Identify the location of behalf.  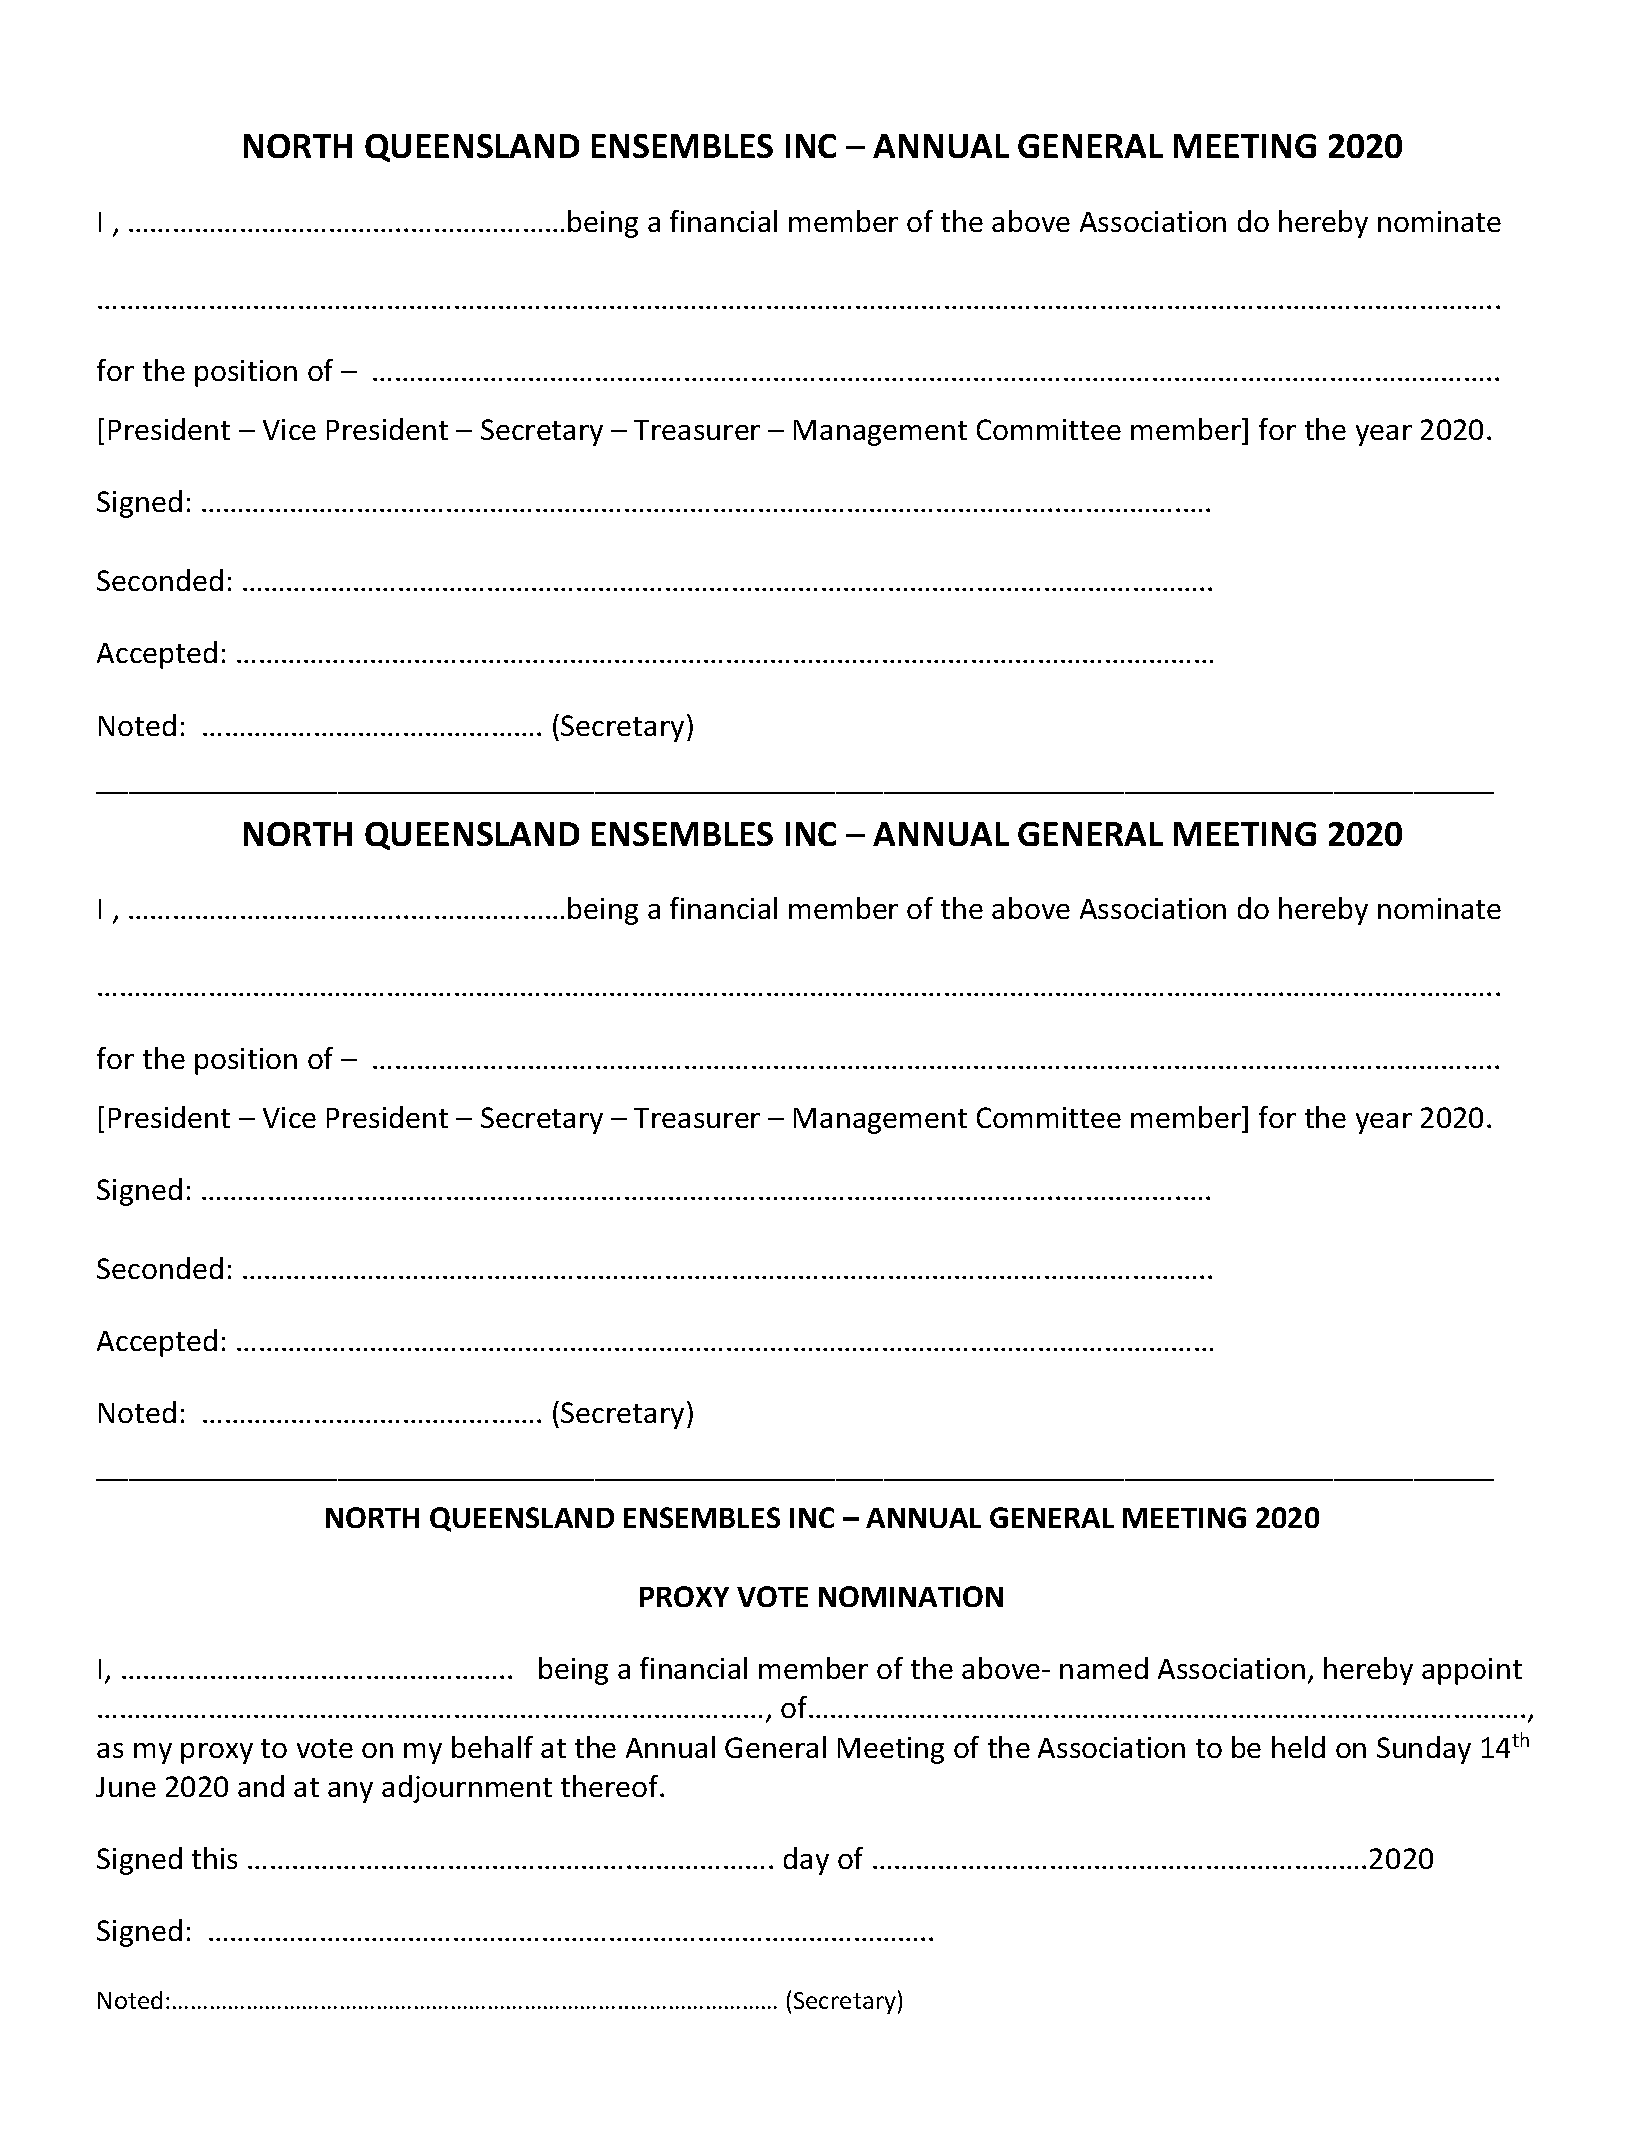
(492, 1747).
